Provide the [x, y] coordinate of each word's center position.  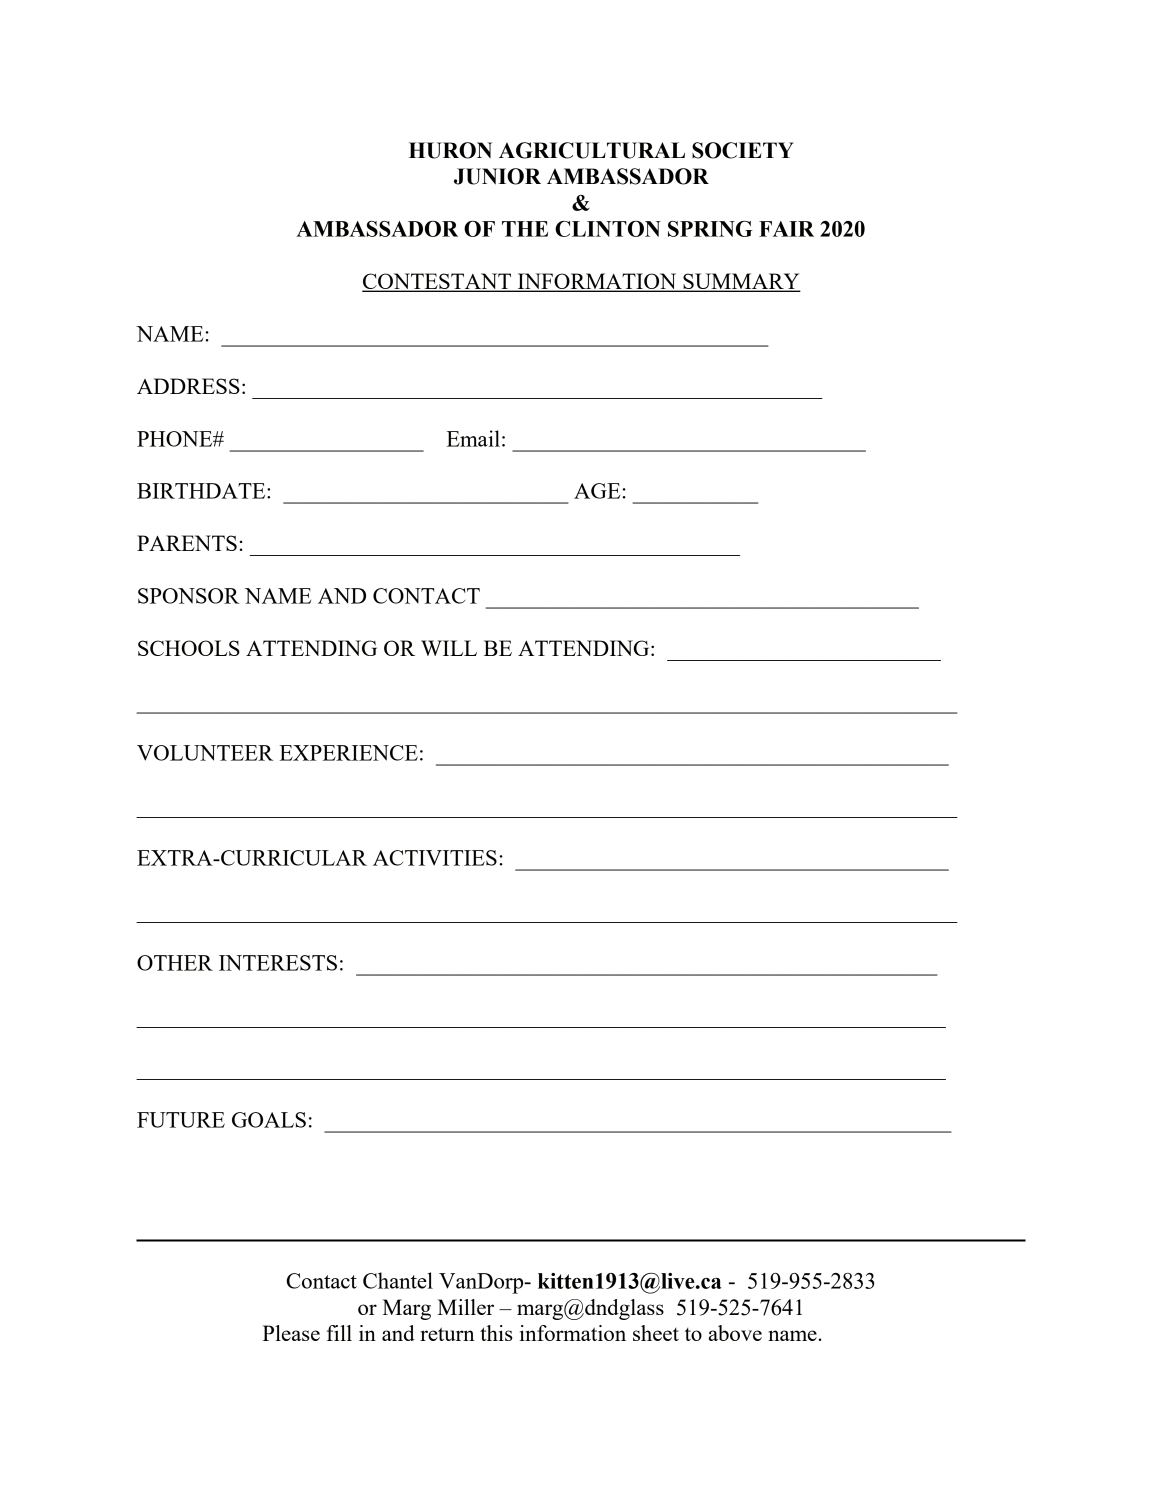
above [735, 1333]
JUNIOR [497, 176]
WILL [449, 648]
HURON [450, 150]
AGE [597, 491]
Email [473, 438]
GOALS [269, 1120]
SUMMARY [741, 282]
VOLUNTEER [205, 753]
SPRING [710, 229]
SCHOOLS [189, 648]
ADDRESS [188, 386]
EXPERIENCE [349, 753]
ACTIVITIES [435, 858]
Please [291, 1333]
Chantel [398, 1280]
